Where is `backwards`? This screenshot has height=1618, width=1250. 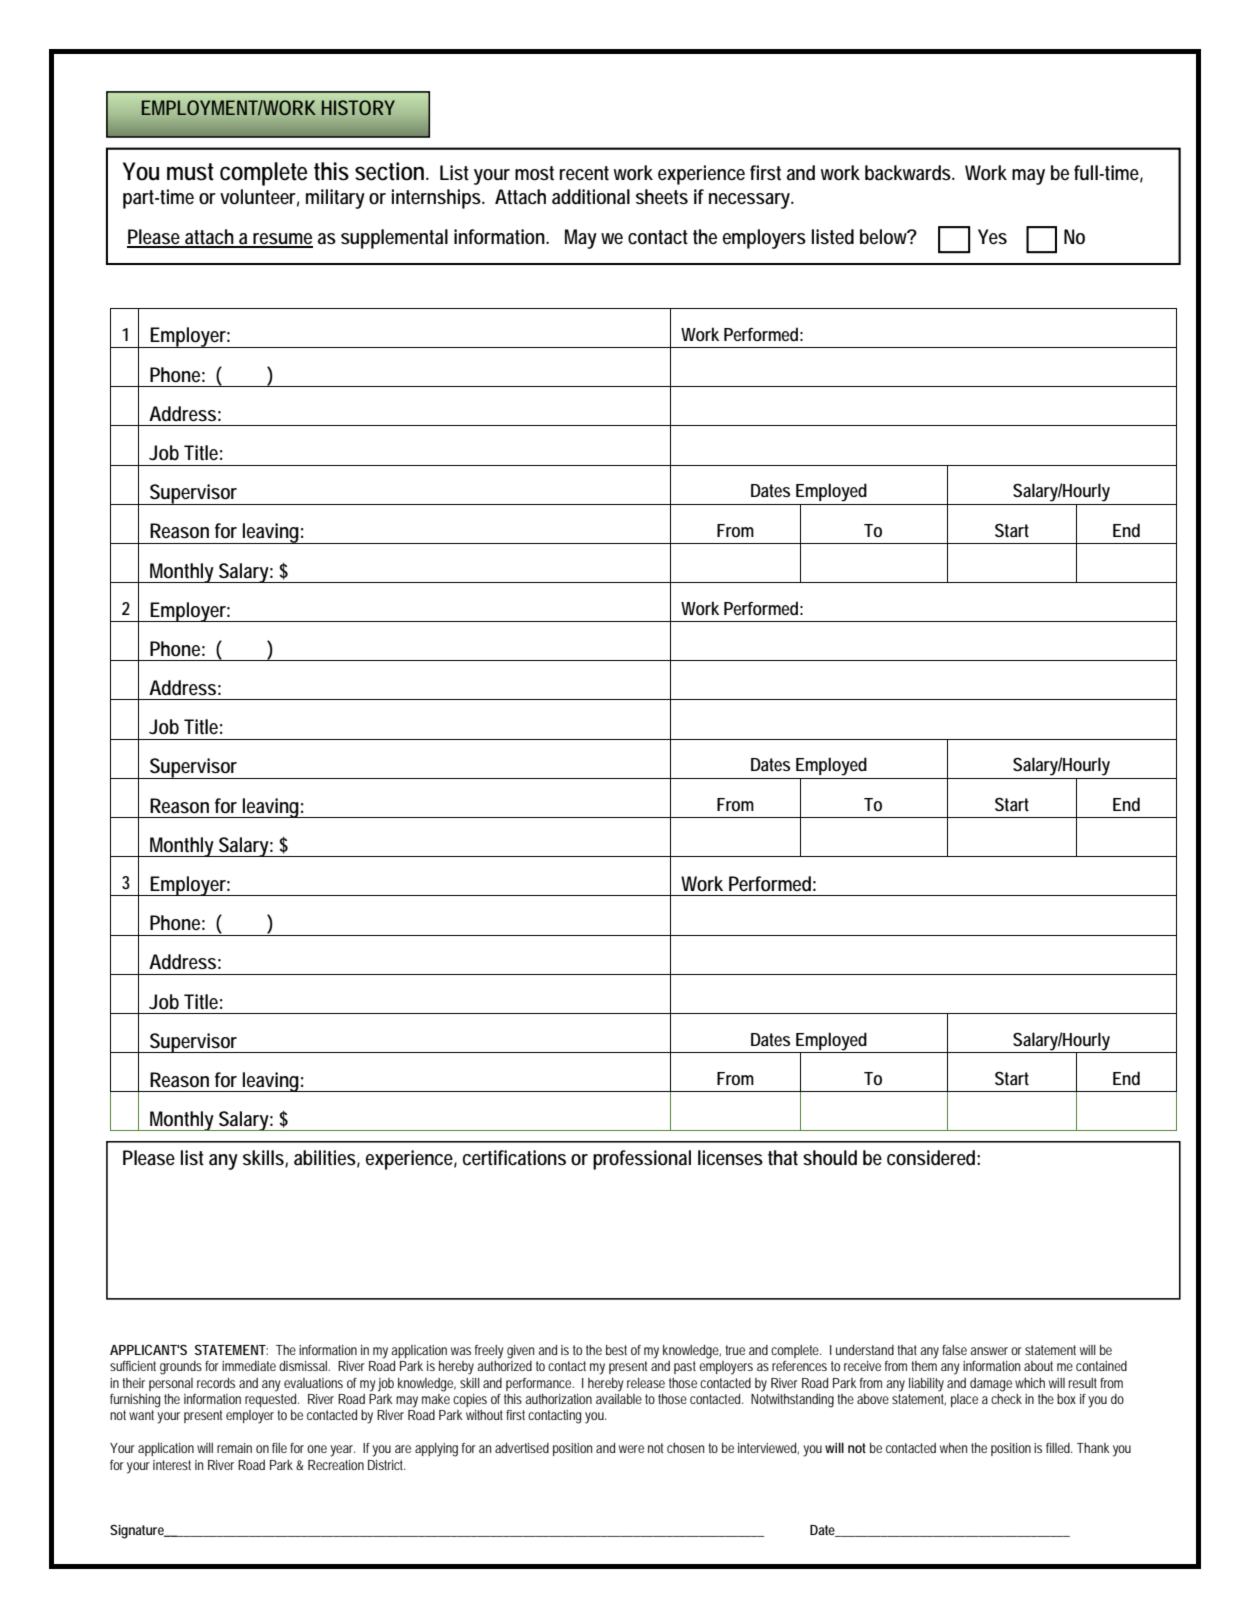 backwards is located at coordinates (909, 173).
